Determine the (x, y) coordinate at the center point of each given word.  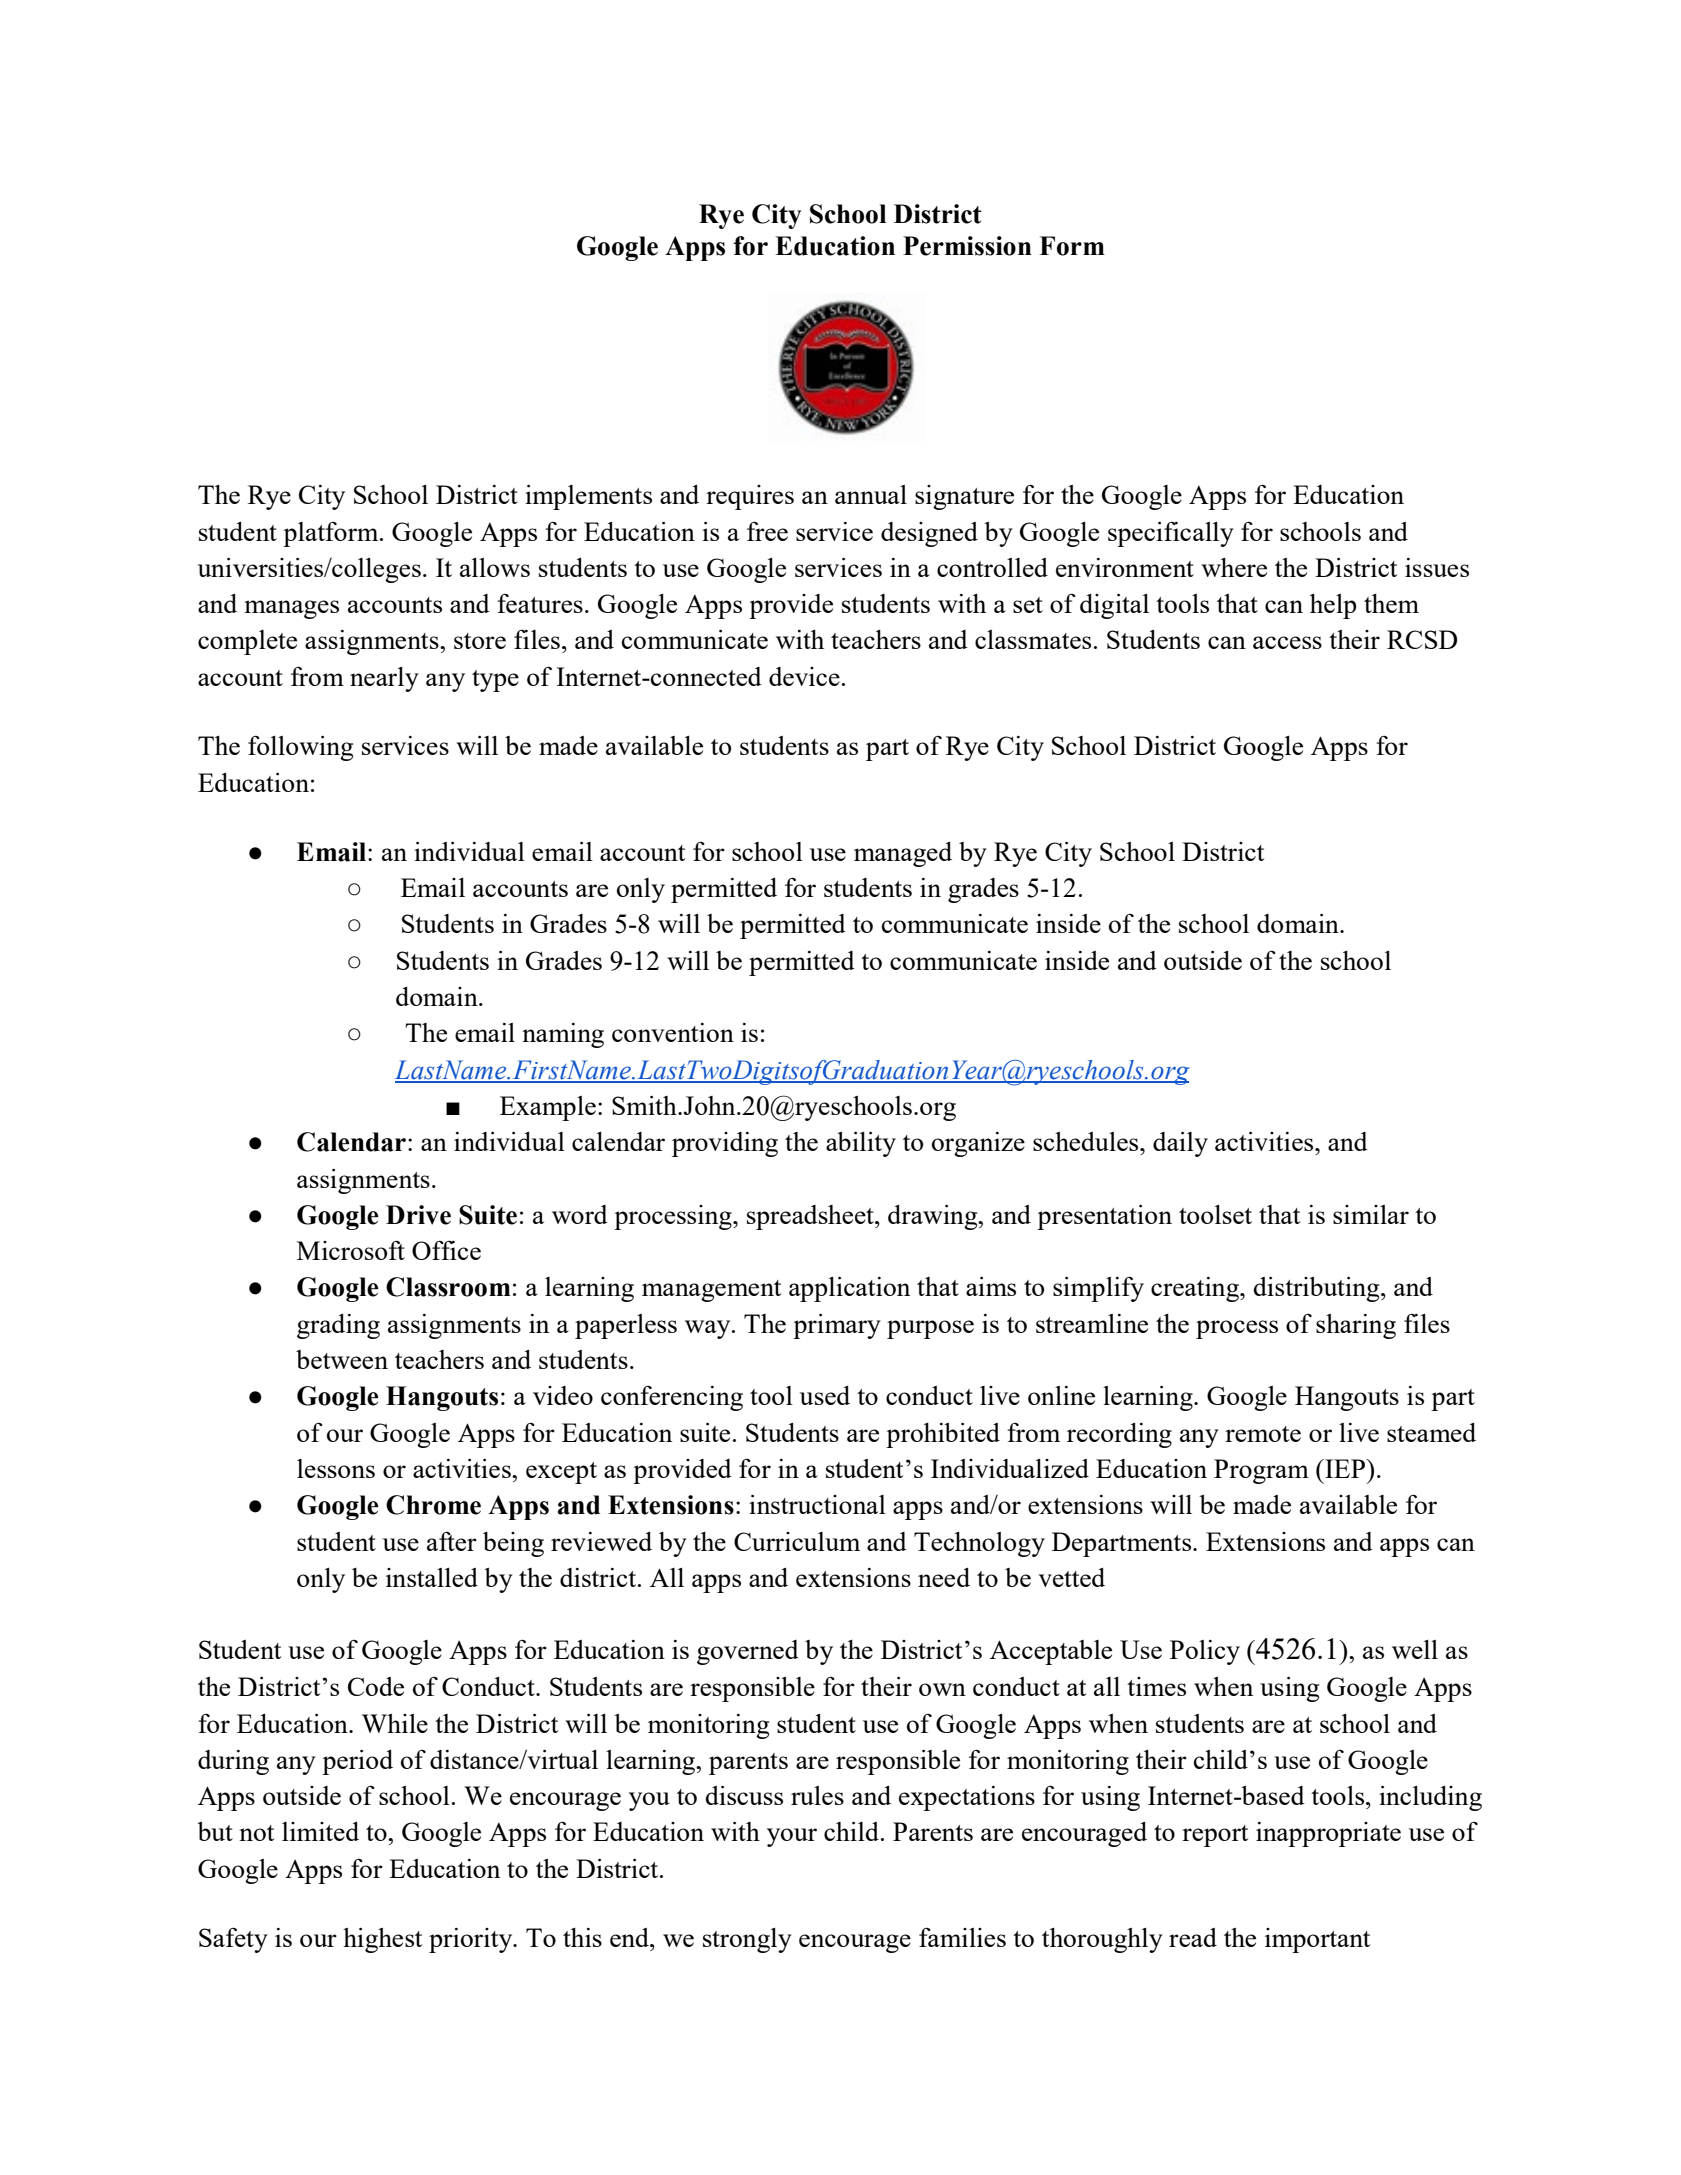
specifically (1171, 534)
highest (382, 1940)
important (1317, 1940)
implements (588, 497)
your (792, 1837)
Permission (967, 246)
